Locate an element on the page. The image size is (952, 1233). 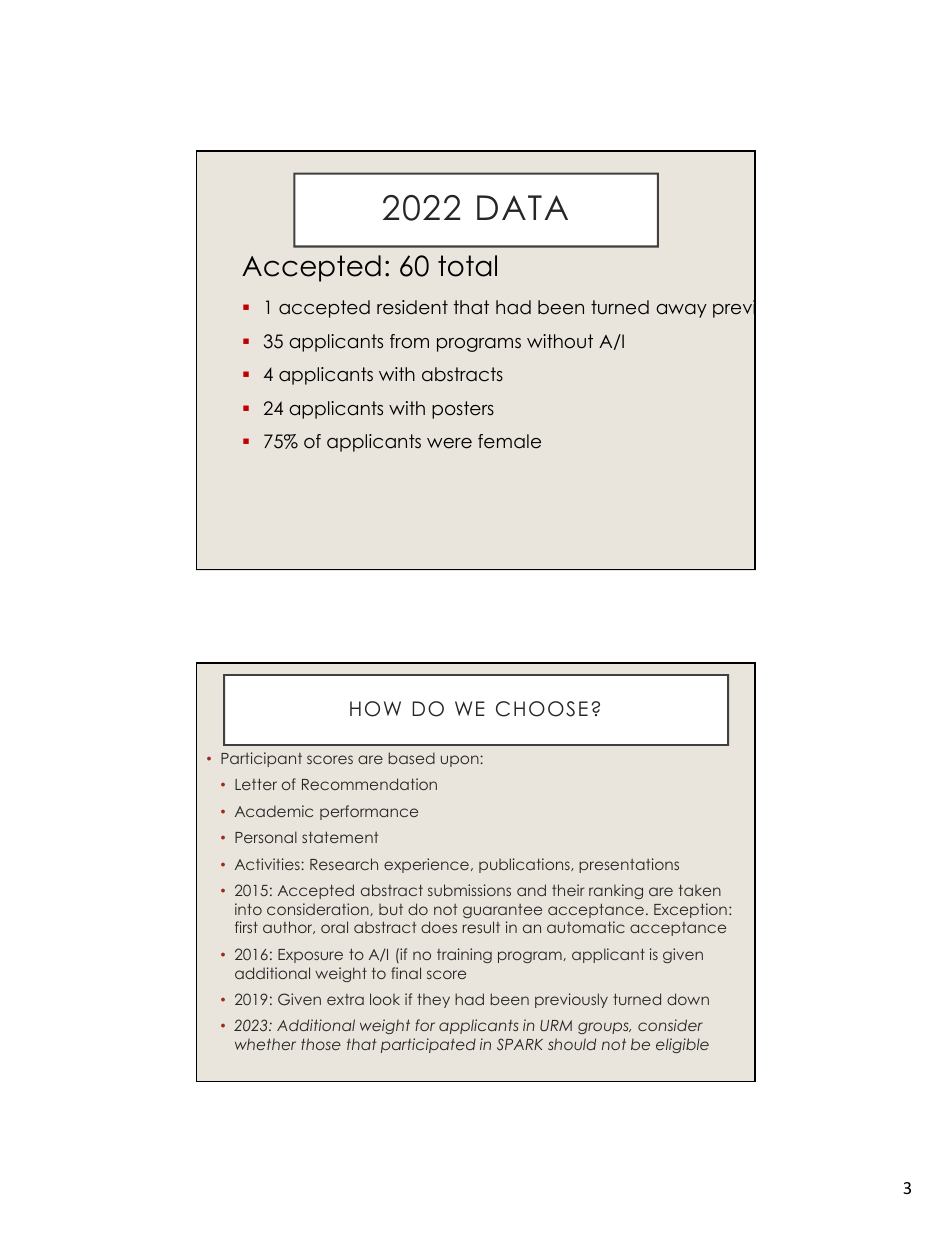
total is located at coordinates (467, 266).
